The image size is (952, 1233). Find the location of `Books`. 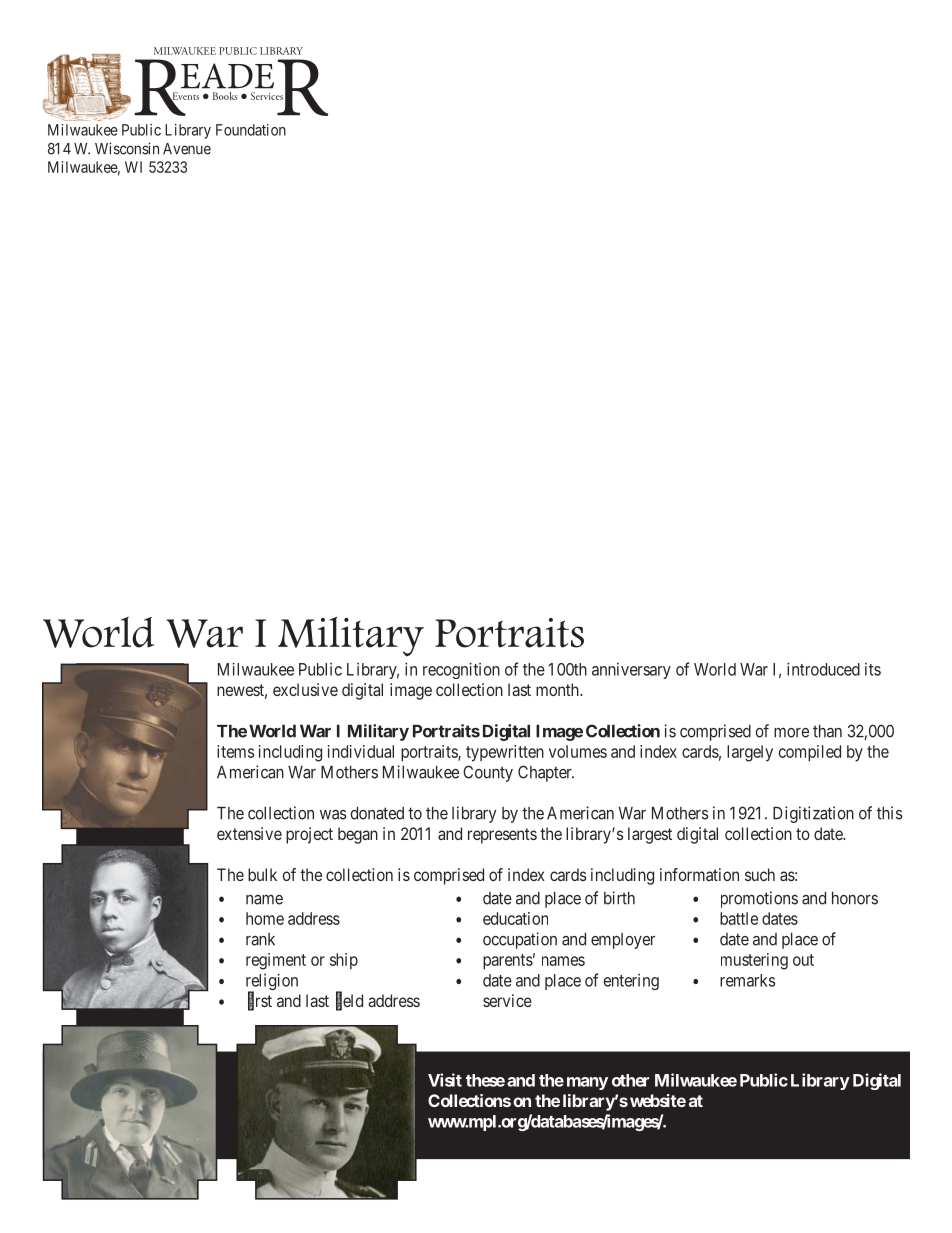

Books is located at coordinates (225, 96).
